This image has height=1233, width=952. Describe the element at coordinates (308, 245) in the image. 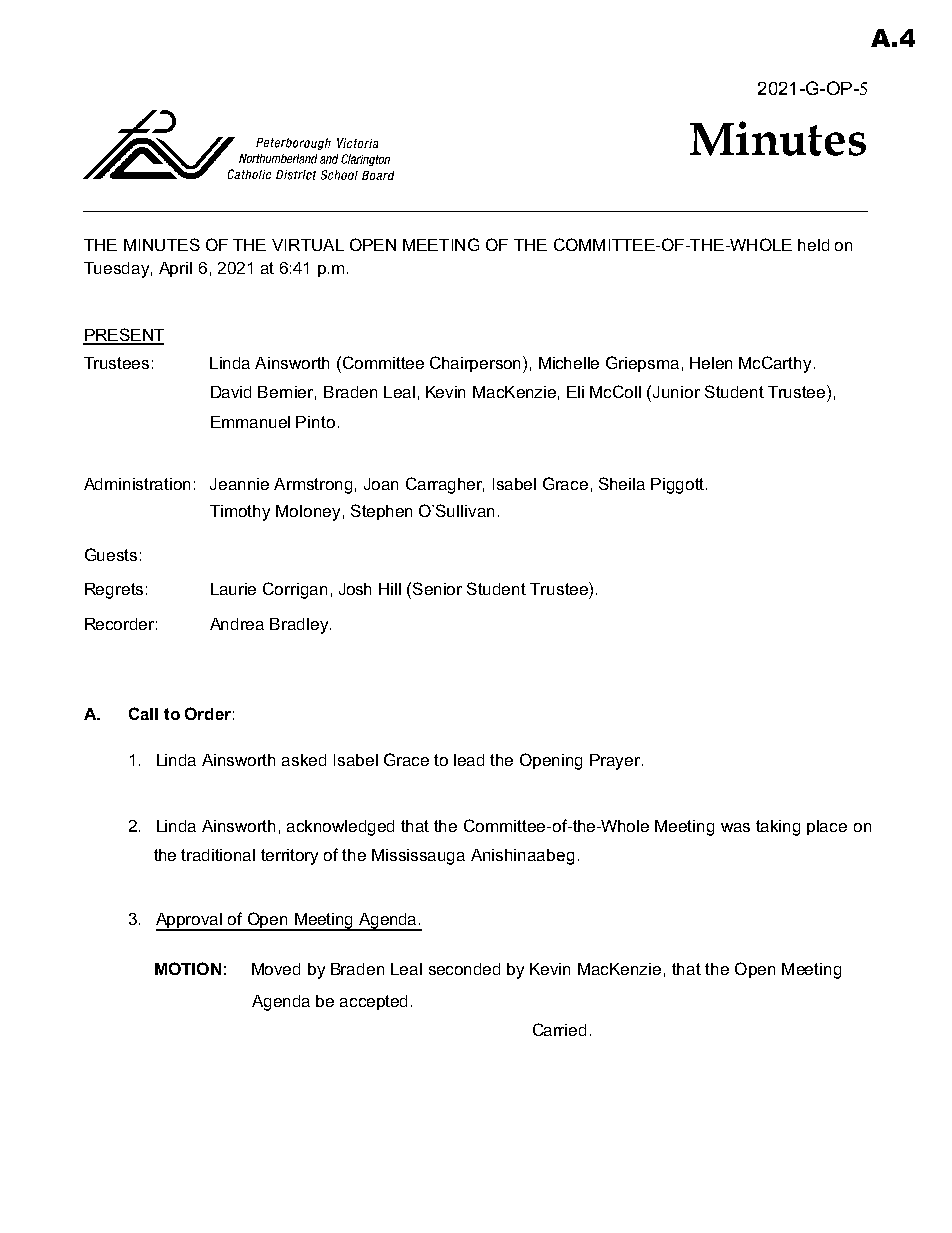

I see `VIRTUAL` at that location.
